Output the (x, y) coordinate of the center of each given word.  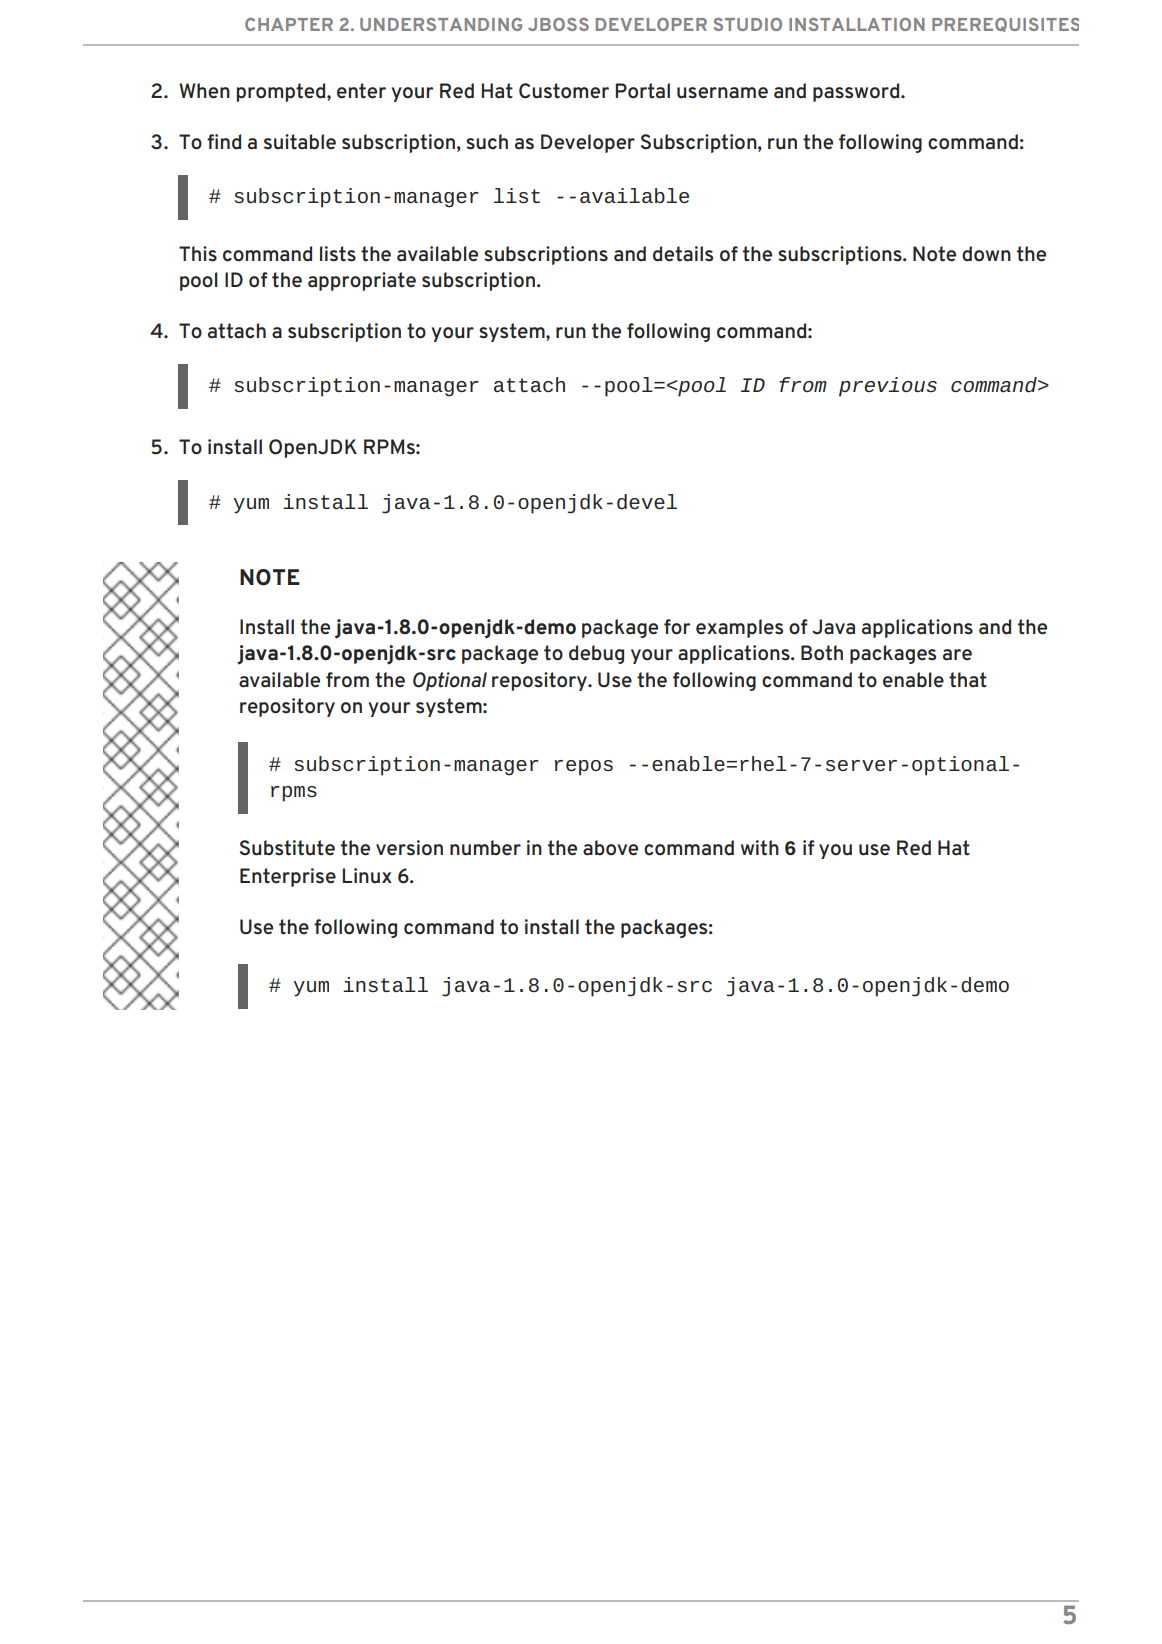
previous (888, 387)
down (986, 254)
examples (739, 628)
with (760, 848)
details (683, 254)
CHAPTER (289, 24)
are (957, 655)
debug (596, 654)
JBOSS (558, 24)
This (198, 254)
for (677, 627)
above (610, 848)
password (857, 92)
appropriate (362, 281)
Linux (367, 876)
